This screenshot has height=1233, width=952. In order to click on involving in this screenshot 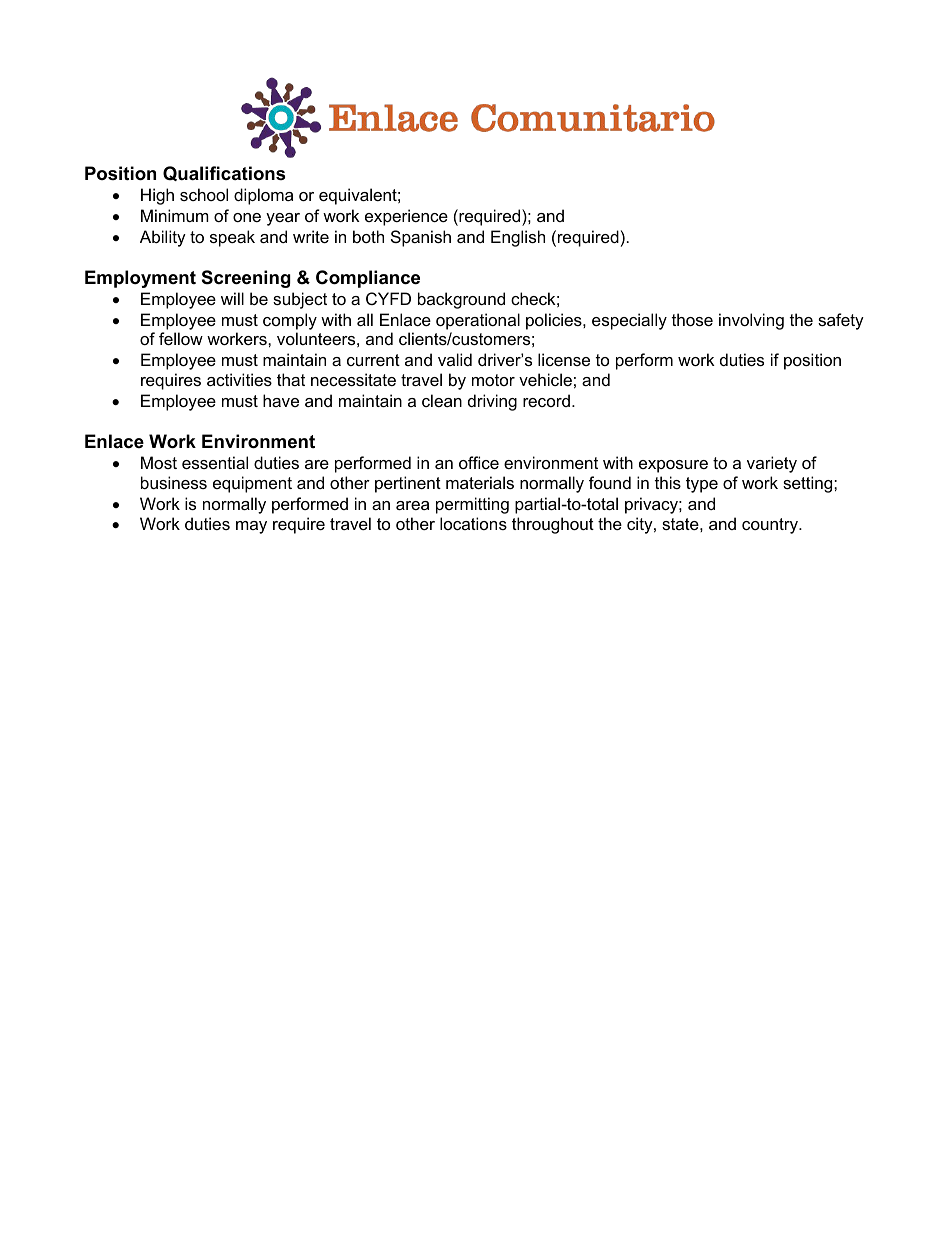, I will do `click(751, 321)`.
